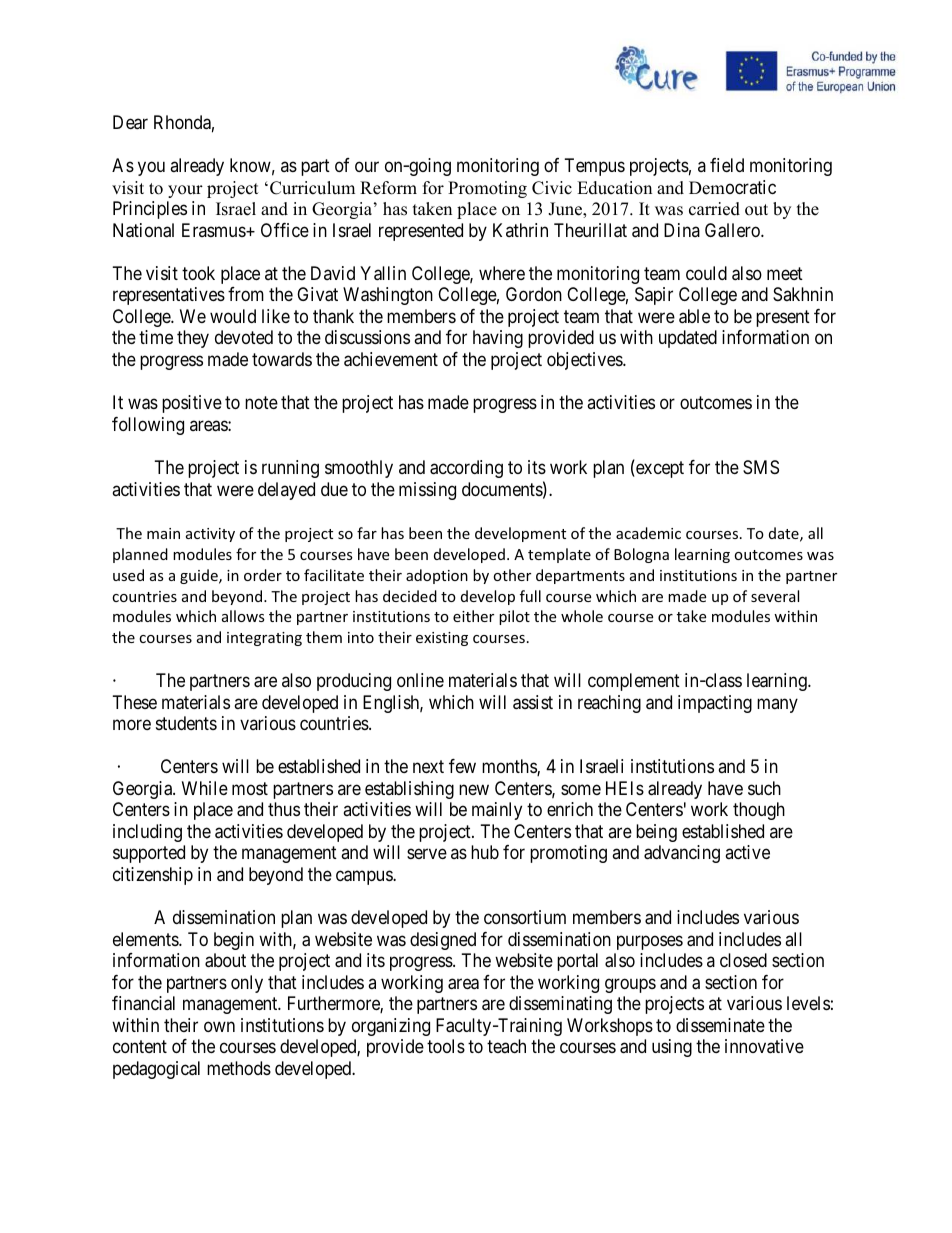 This screenshot has height=1233, width=952. I want to click on Reform, so click(388, 188).
